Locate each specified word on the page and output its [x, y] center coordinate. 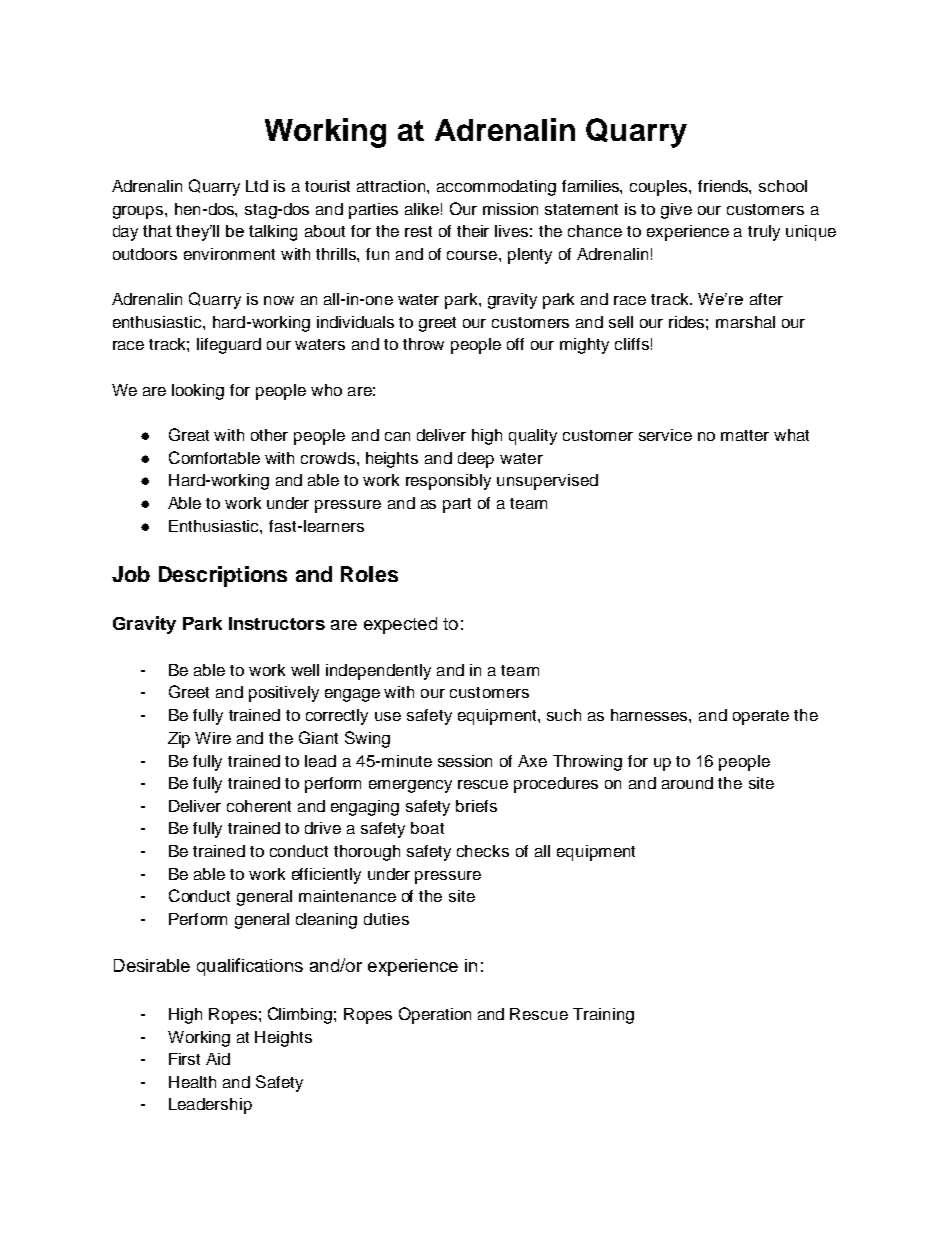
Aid [218, 1059]
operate [761, 717]
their [473, 231]
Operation [435, 1015]
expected [400, 625]
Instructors [277, 623]
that [157, 231]
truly [764, 233]
